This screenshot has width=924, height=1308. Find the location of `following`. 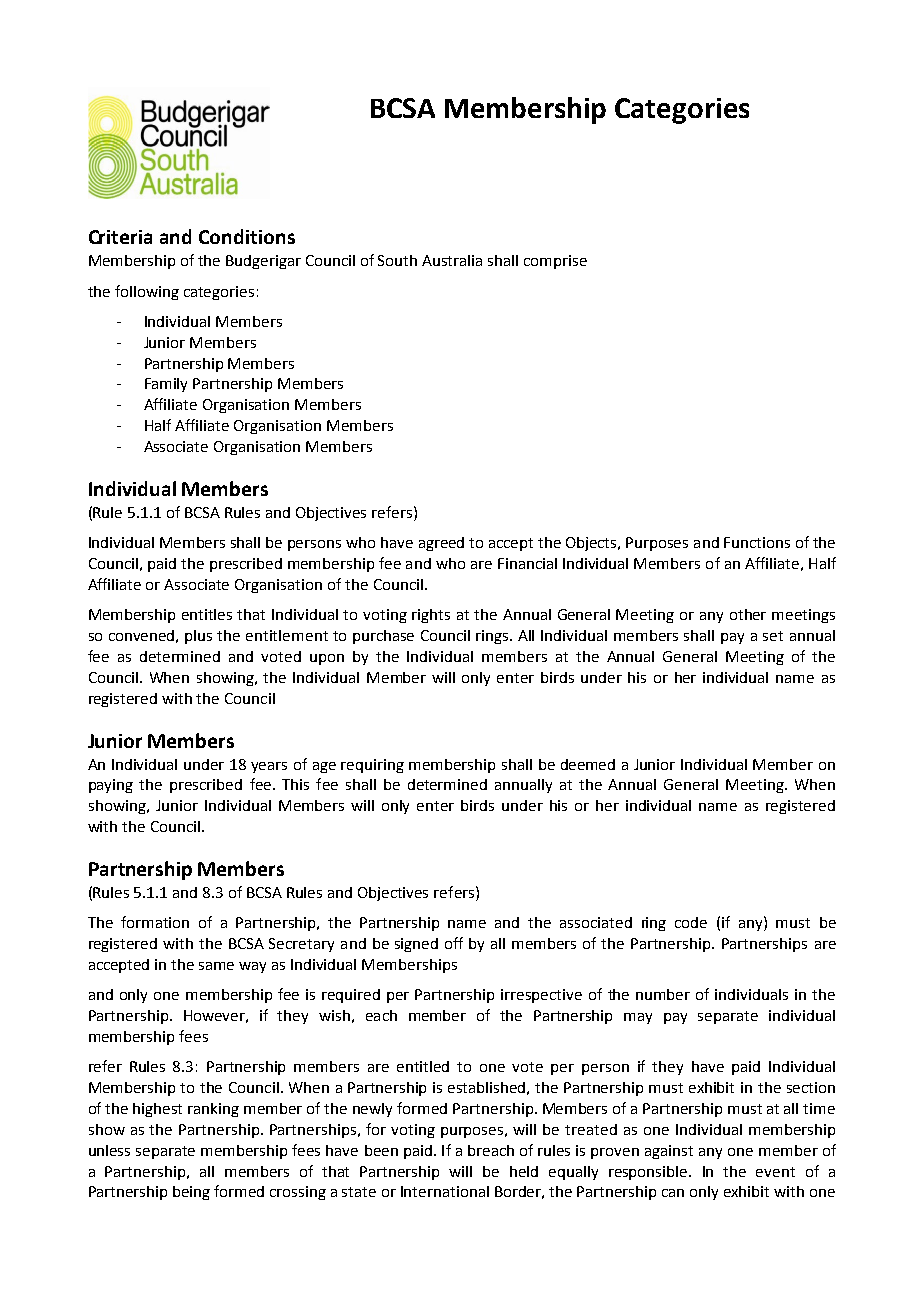

following is located at coordinates (147, 292).
